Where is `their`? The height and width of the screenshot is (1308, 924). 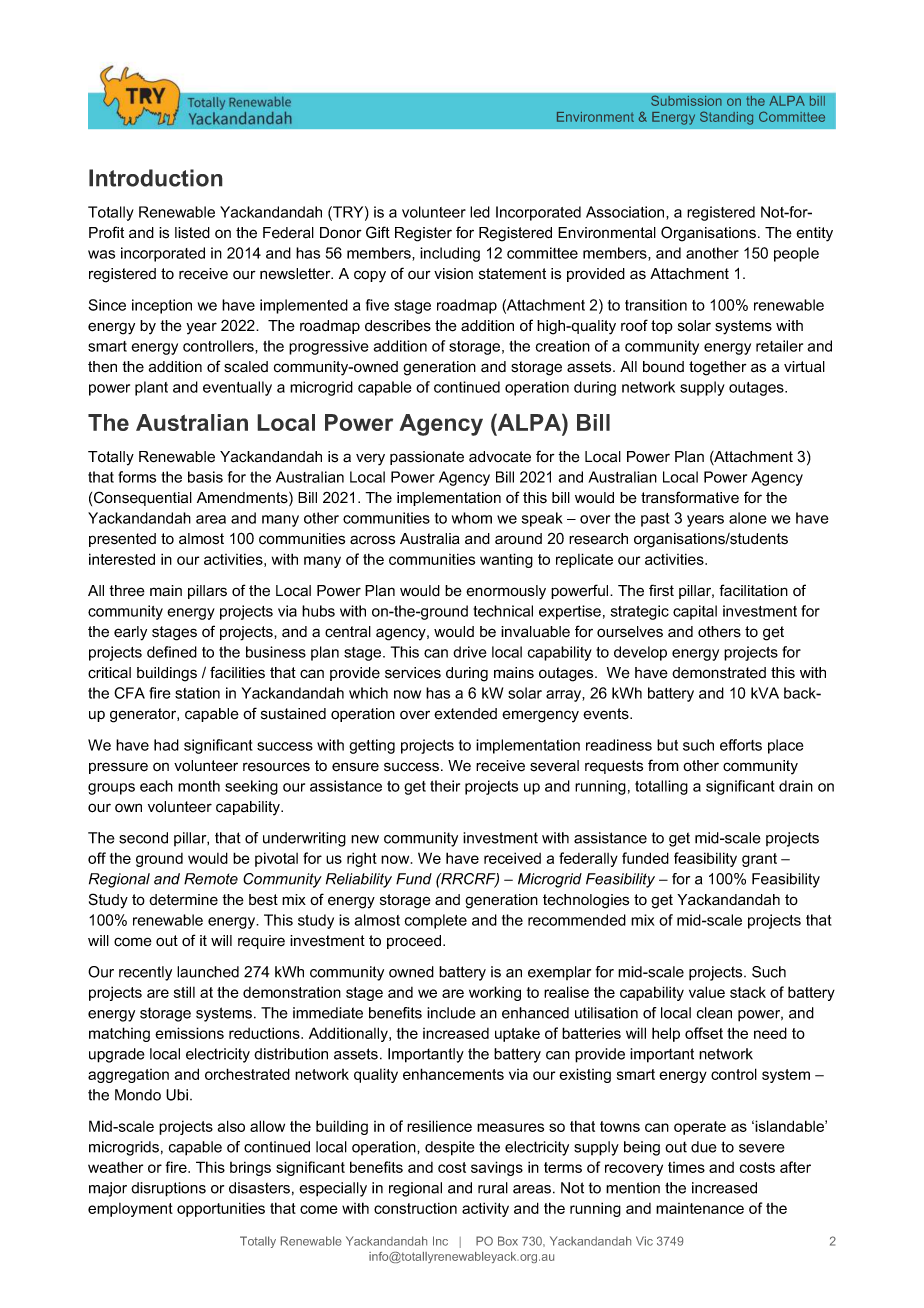
their is located at coordinates (445, 786).
